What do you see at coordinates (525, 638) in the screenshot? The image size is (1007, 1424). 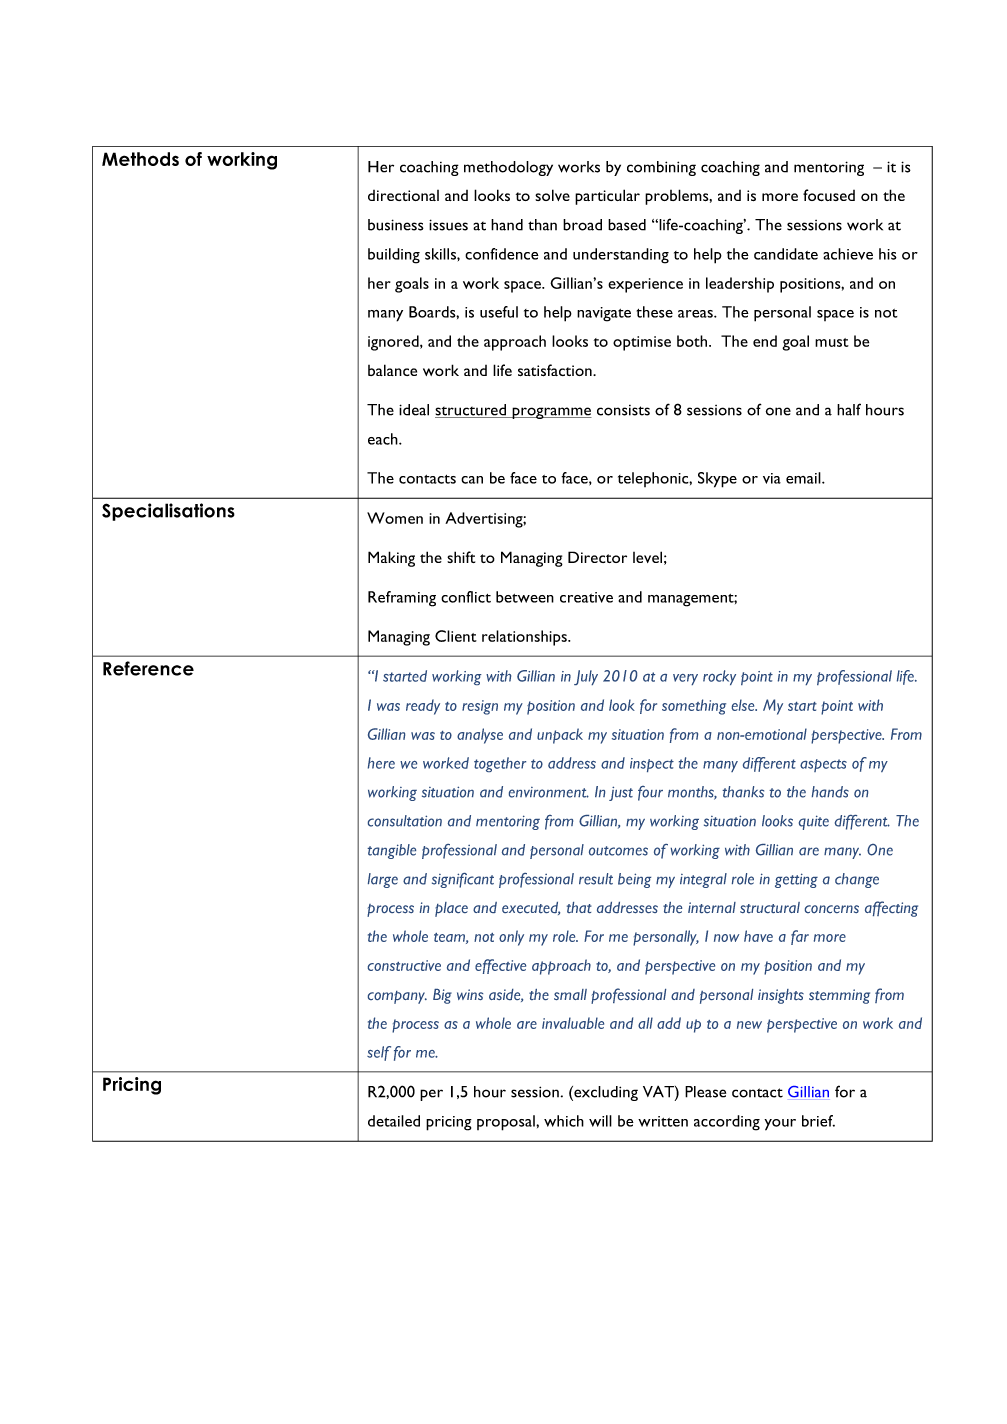 I see `relationships` at bounding box center [525, 638].
